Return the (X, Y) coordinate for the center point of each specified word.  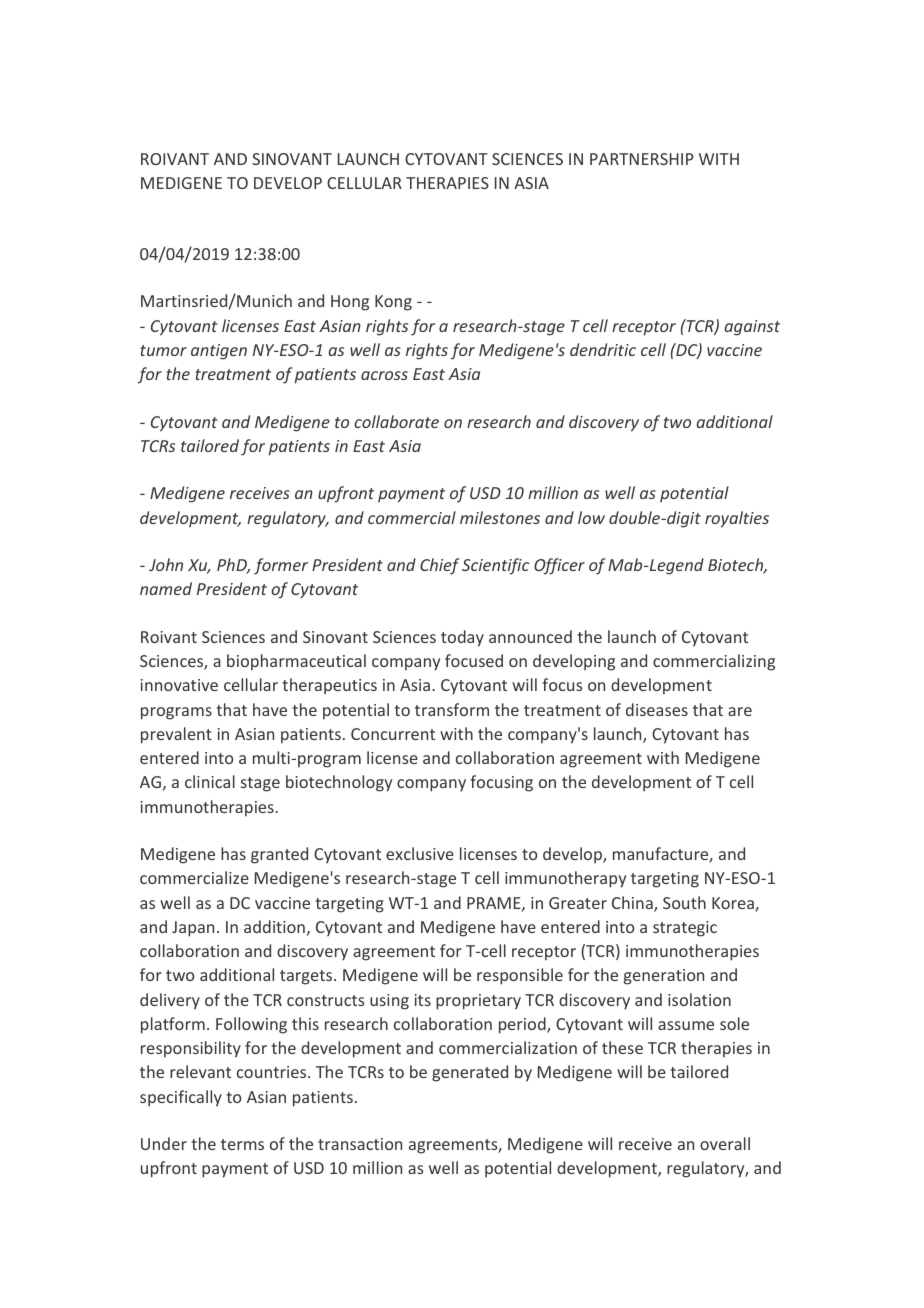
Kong (393, 303)
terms (242, 1144)
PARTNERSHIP (642, 159)
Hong (350, 303)
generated (470, 1073)
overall (725, 1143)
